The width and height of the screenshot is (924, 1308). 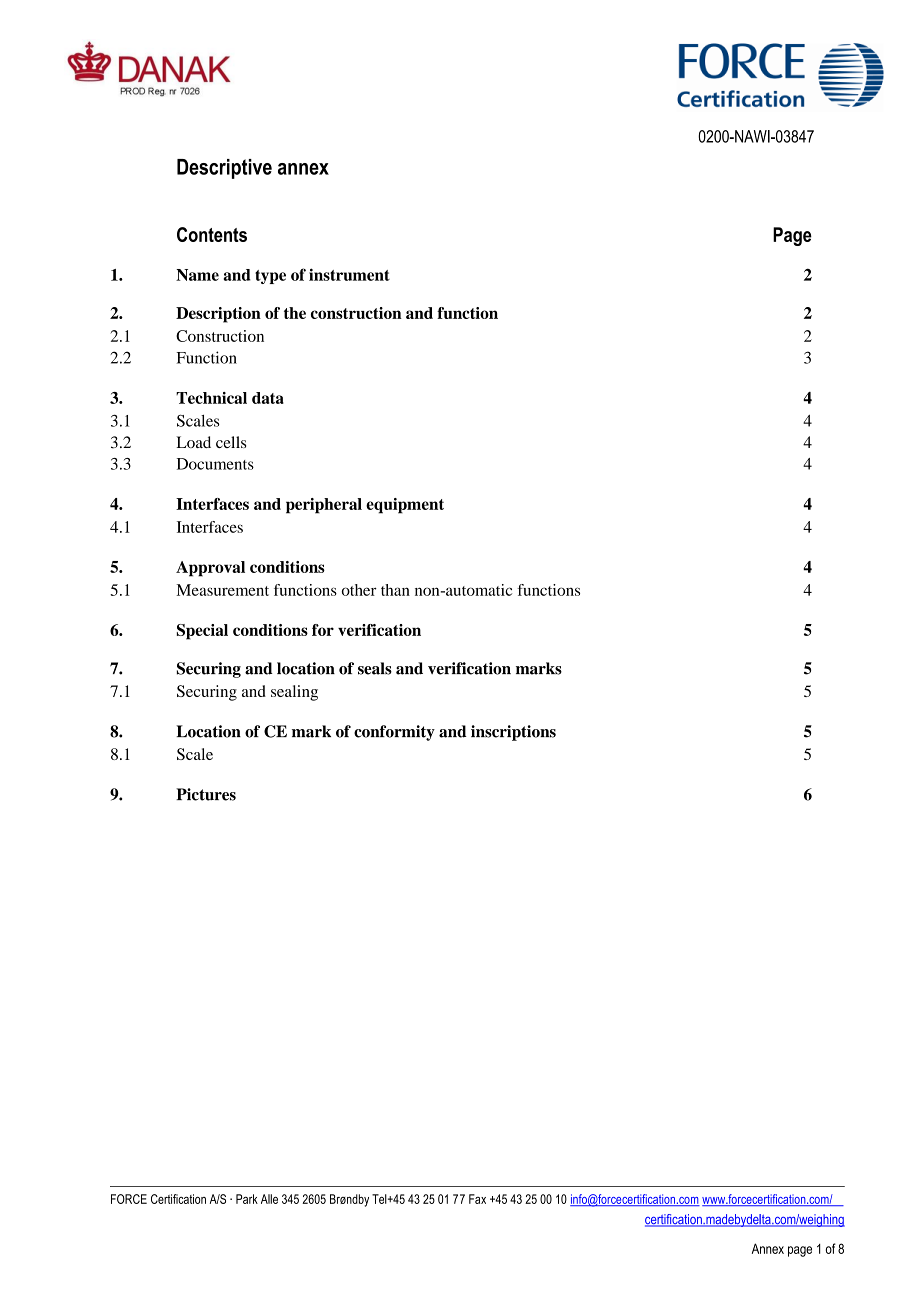 What do you see at coordinates (224, 169) in the screenshot?
I see `Descriptive` at bounding box center [224, 169].
